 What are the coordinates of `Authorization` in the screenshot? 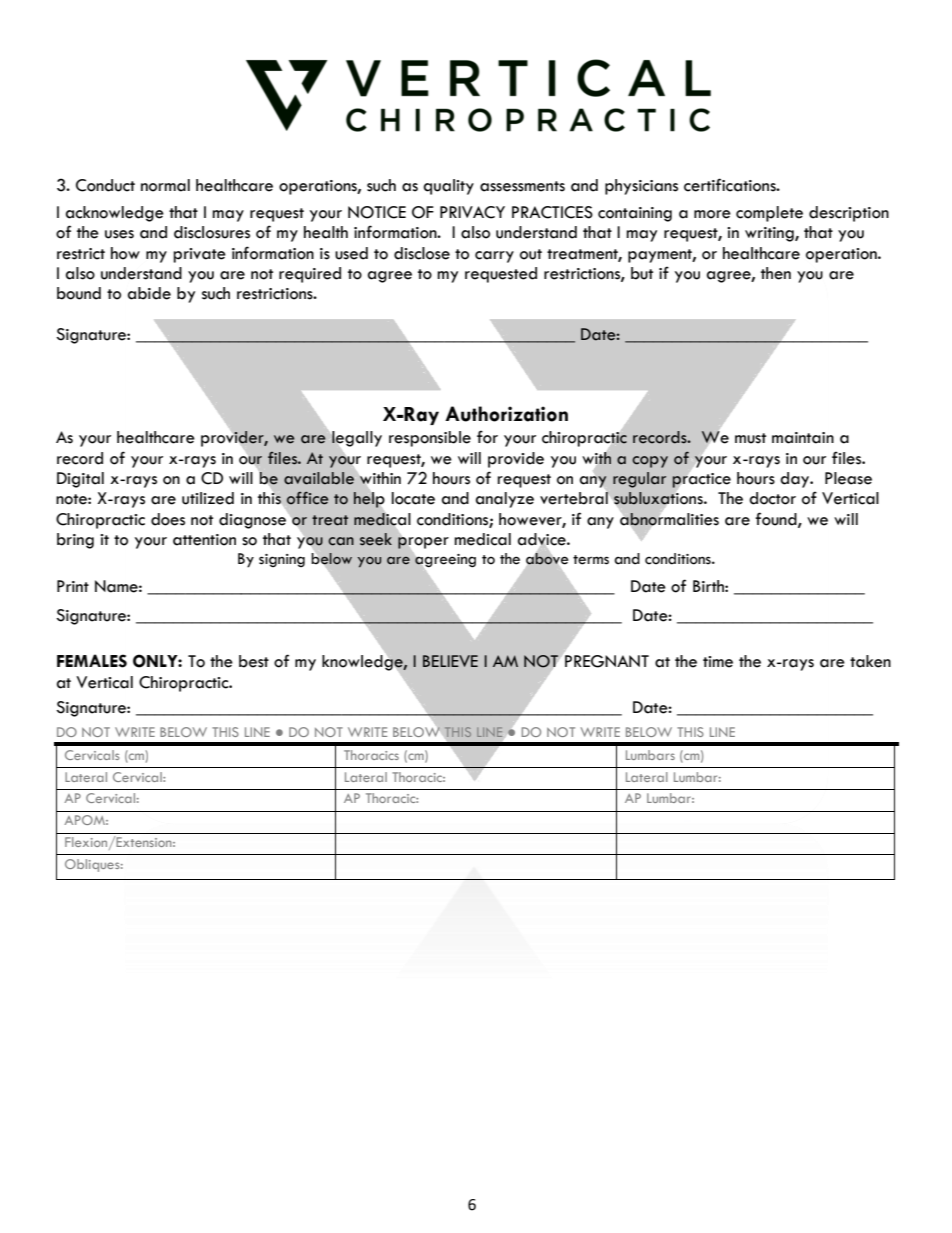 It's located at (506, 414).
